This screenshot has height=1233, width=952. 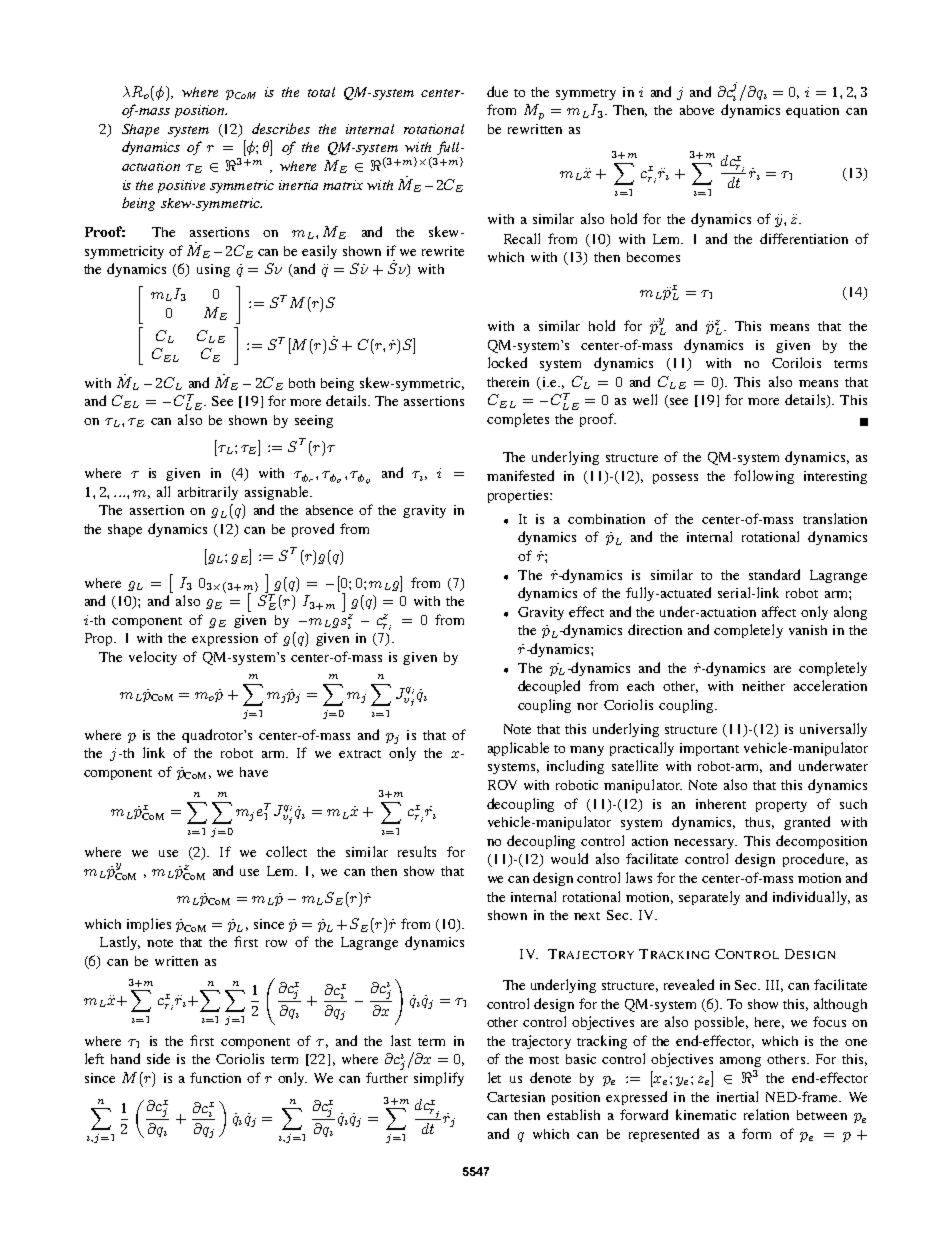 What do you see at coordinates (302, 383) in the screenshot?
I see `both` at bounding box center [302, 383].
